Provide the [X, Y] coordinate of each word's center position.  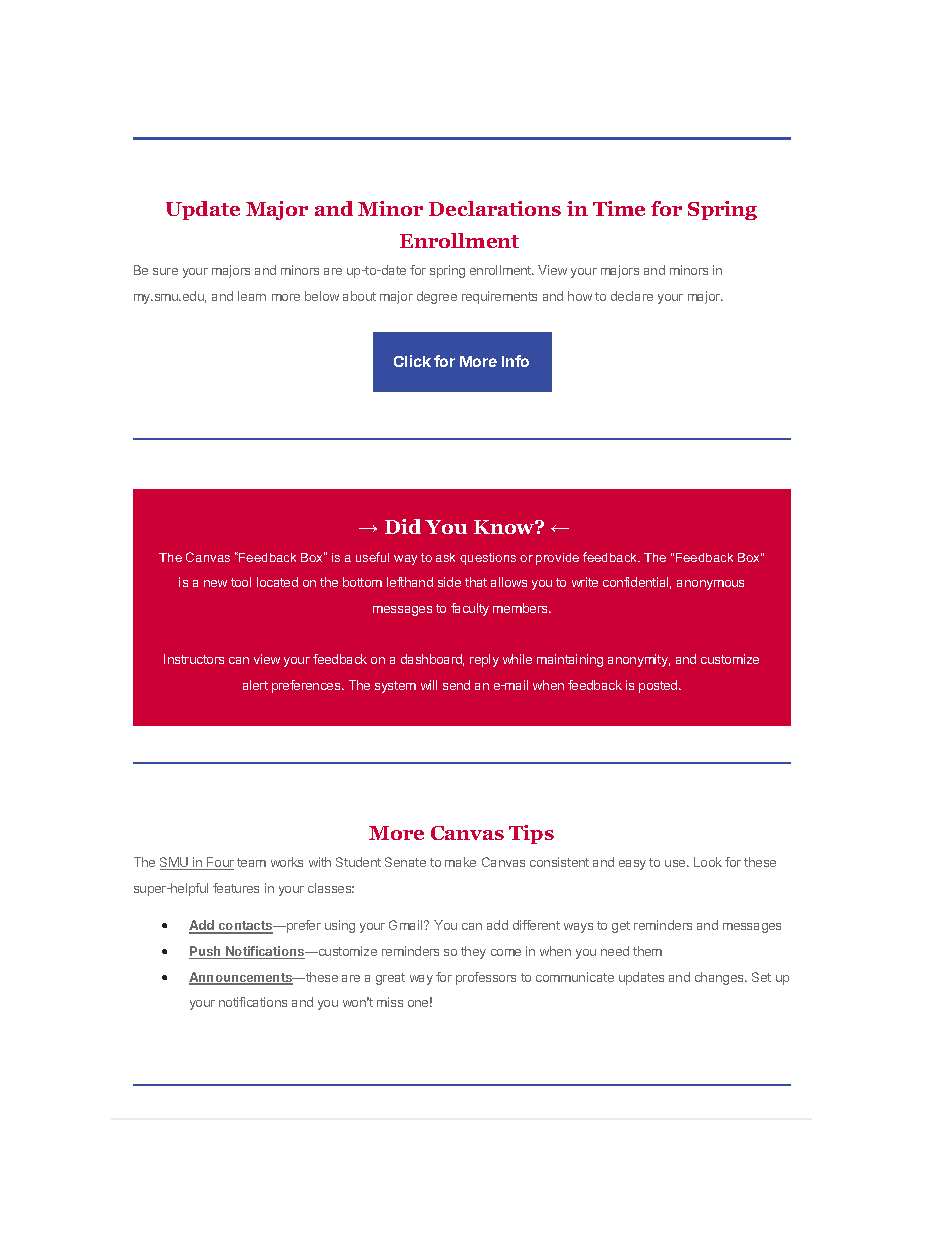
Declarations [495, 208]
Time [619, 208]
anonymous [710, 585]
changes [720, 978]
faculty [470, 609]
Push [206, 952]
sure [165, 271]
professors [486, 978]
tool [241, 582]
